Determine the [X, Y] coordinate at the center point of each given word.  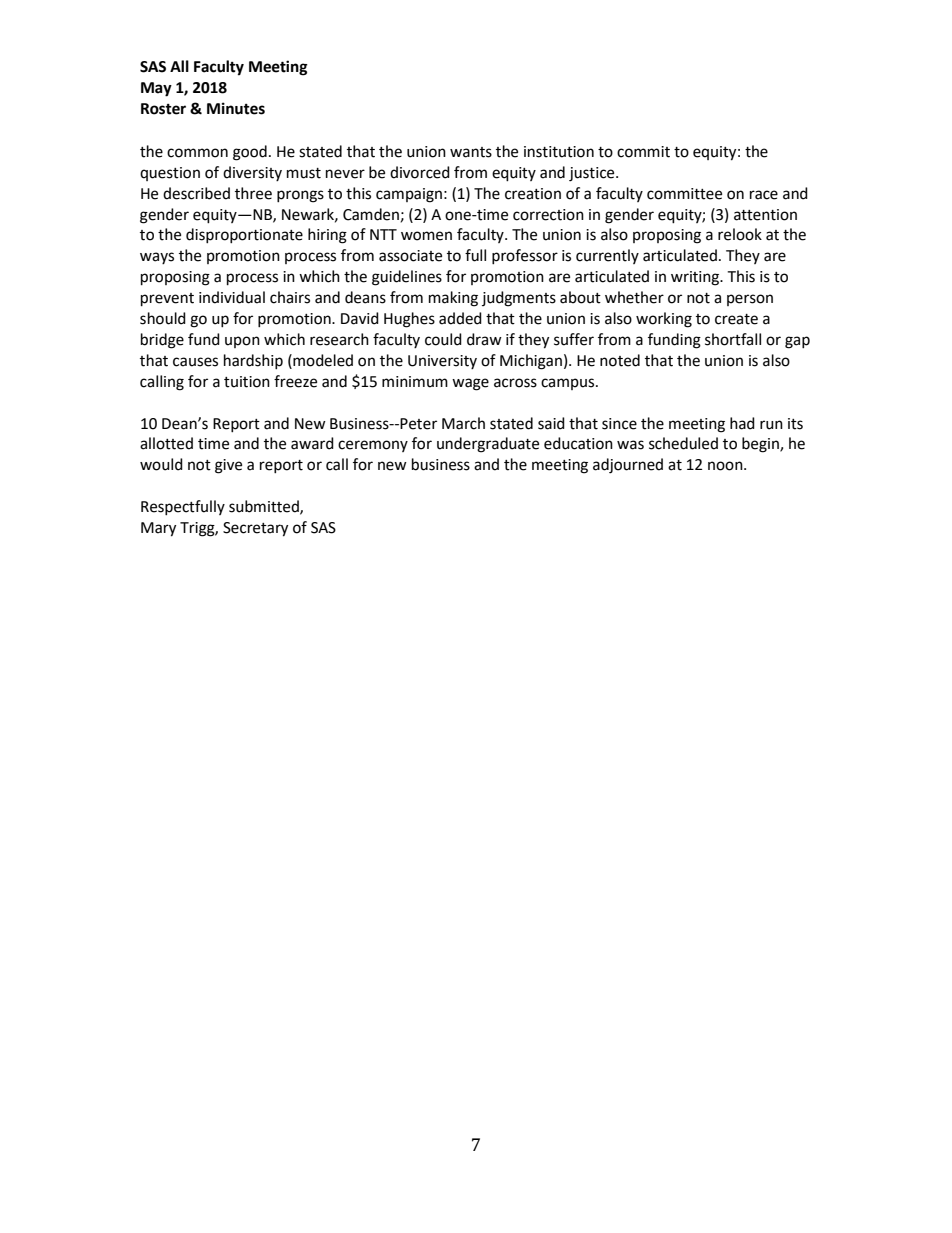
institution [559, 152]
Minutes [236, 108]
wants [471, 152]
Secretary [255, 529]
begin [761, 445]
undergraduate [488, 445]
